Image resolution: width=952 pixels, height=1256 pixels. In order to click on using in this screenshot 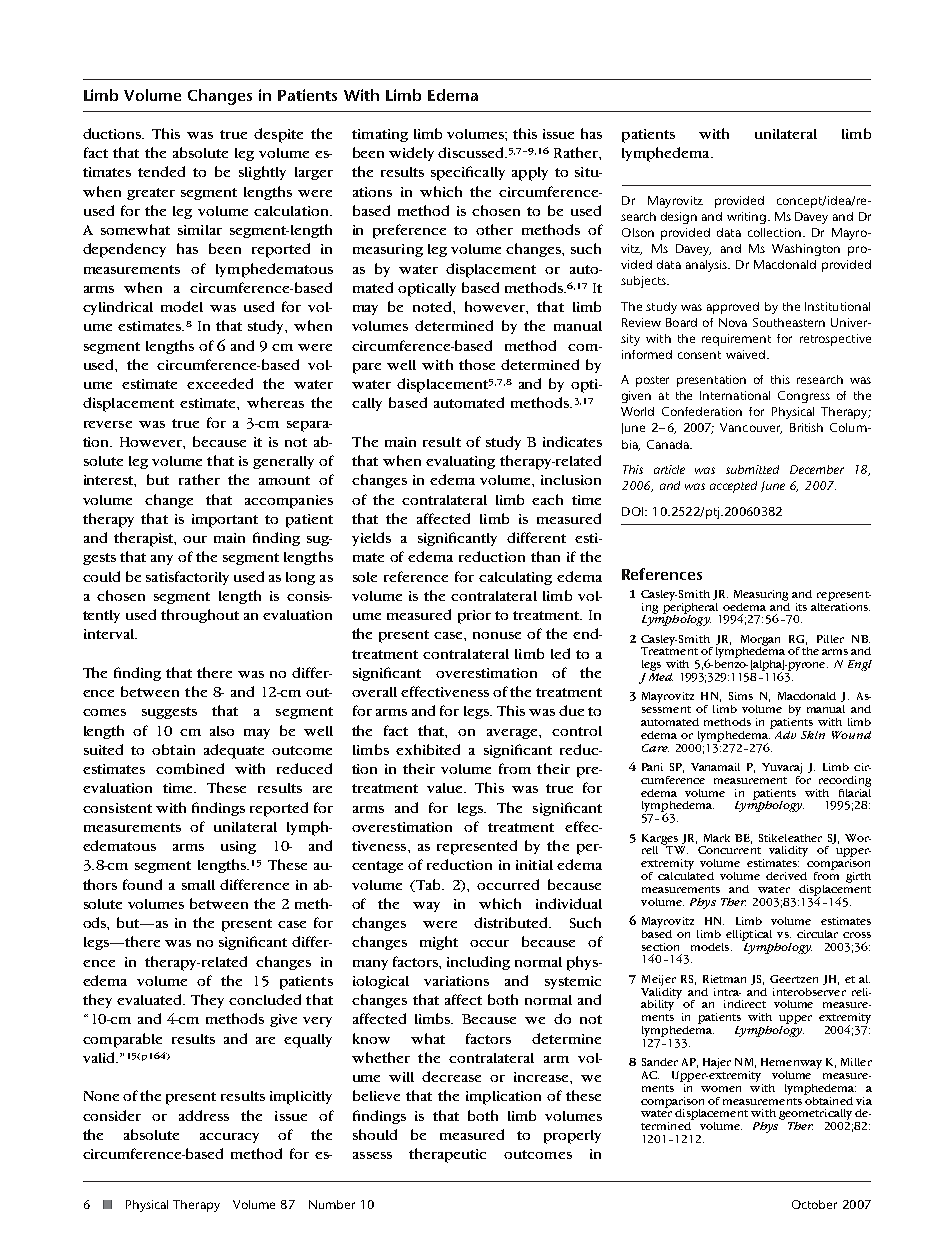, I will do `click(238, 847)`.
